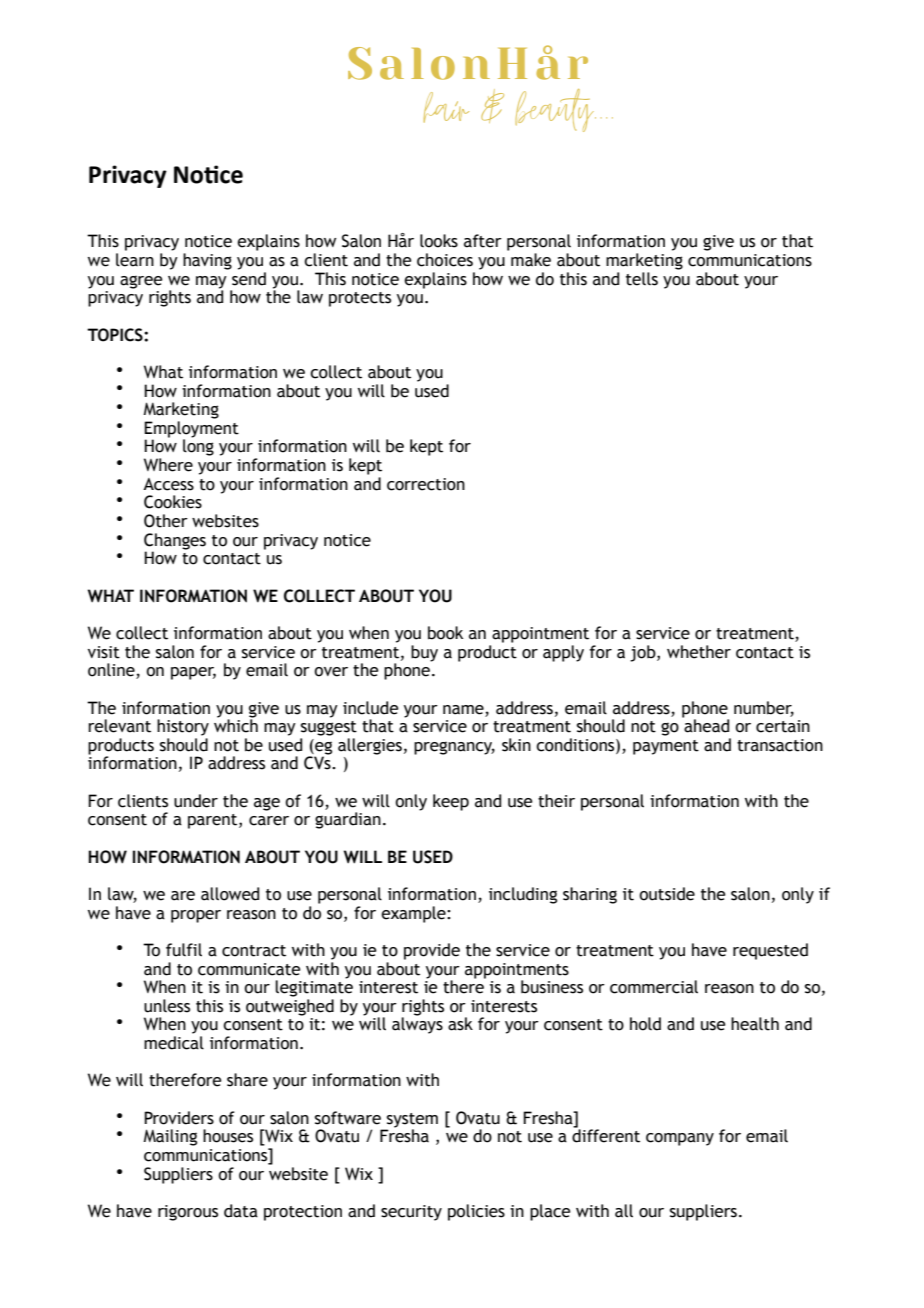  What do you see at coordinates (445, 633) in the screenshot?
I see `book` at bounding box center [445, 633].
